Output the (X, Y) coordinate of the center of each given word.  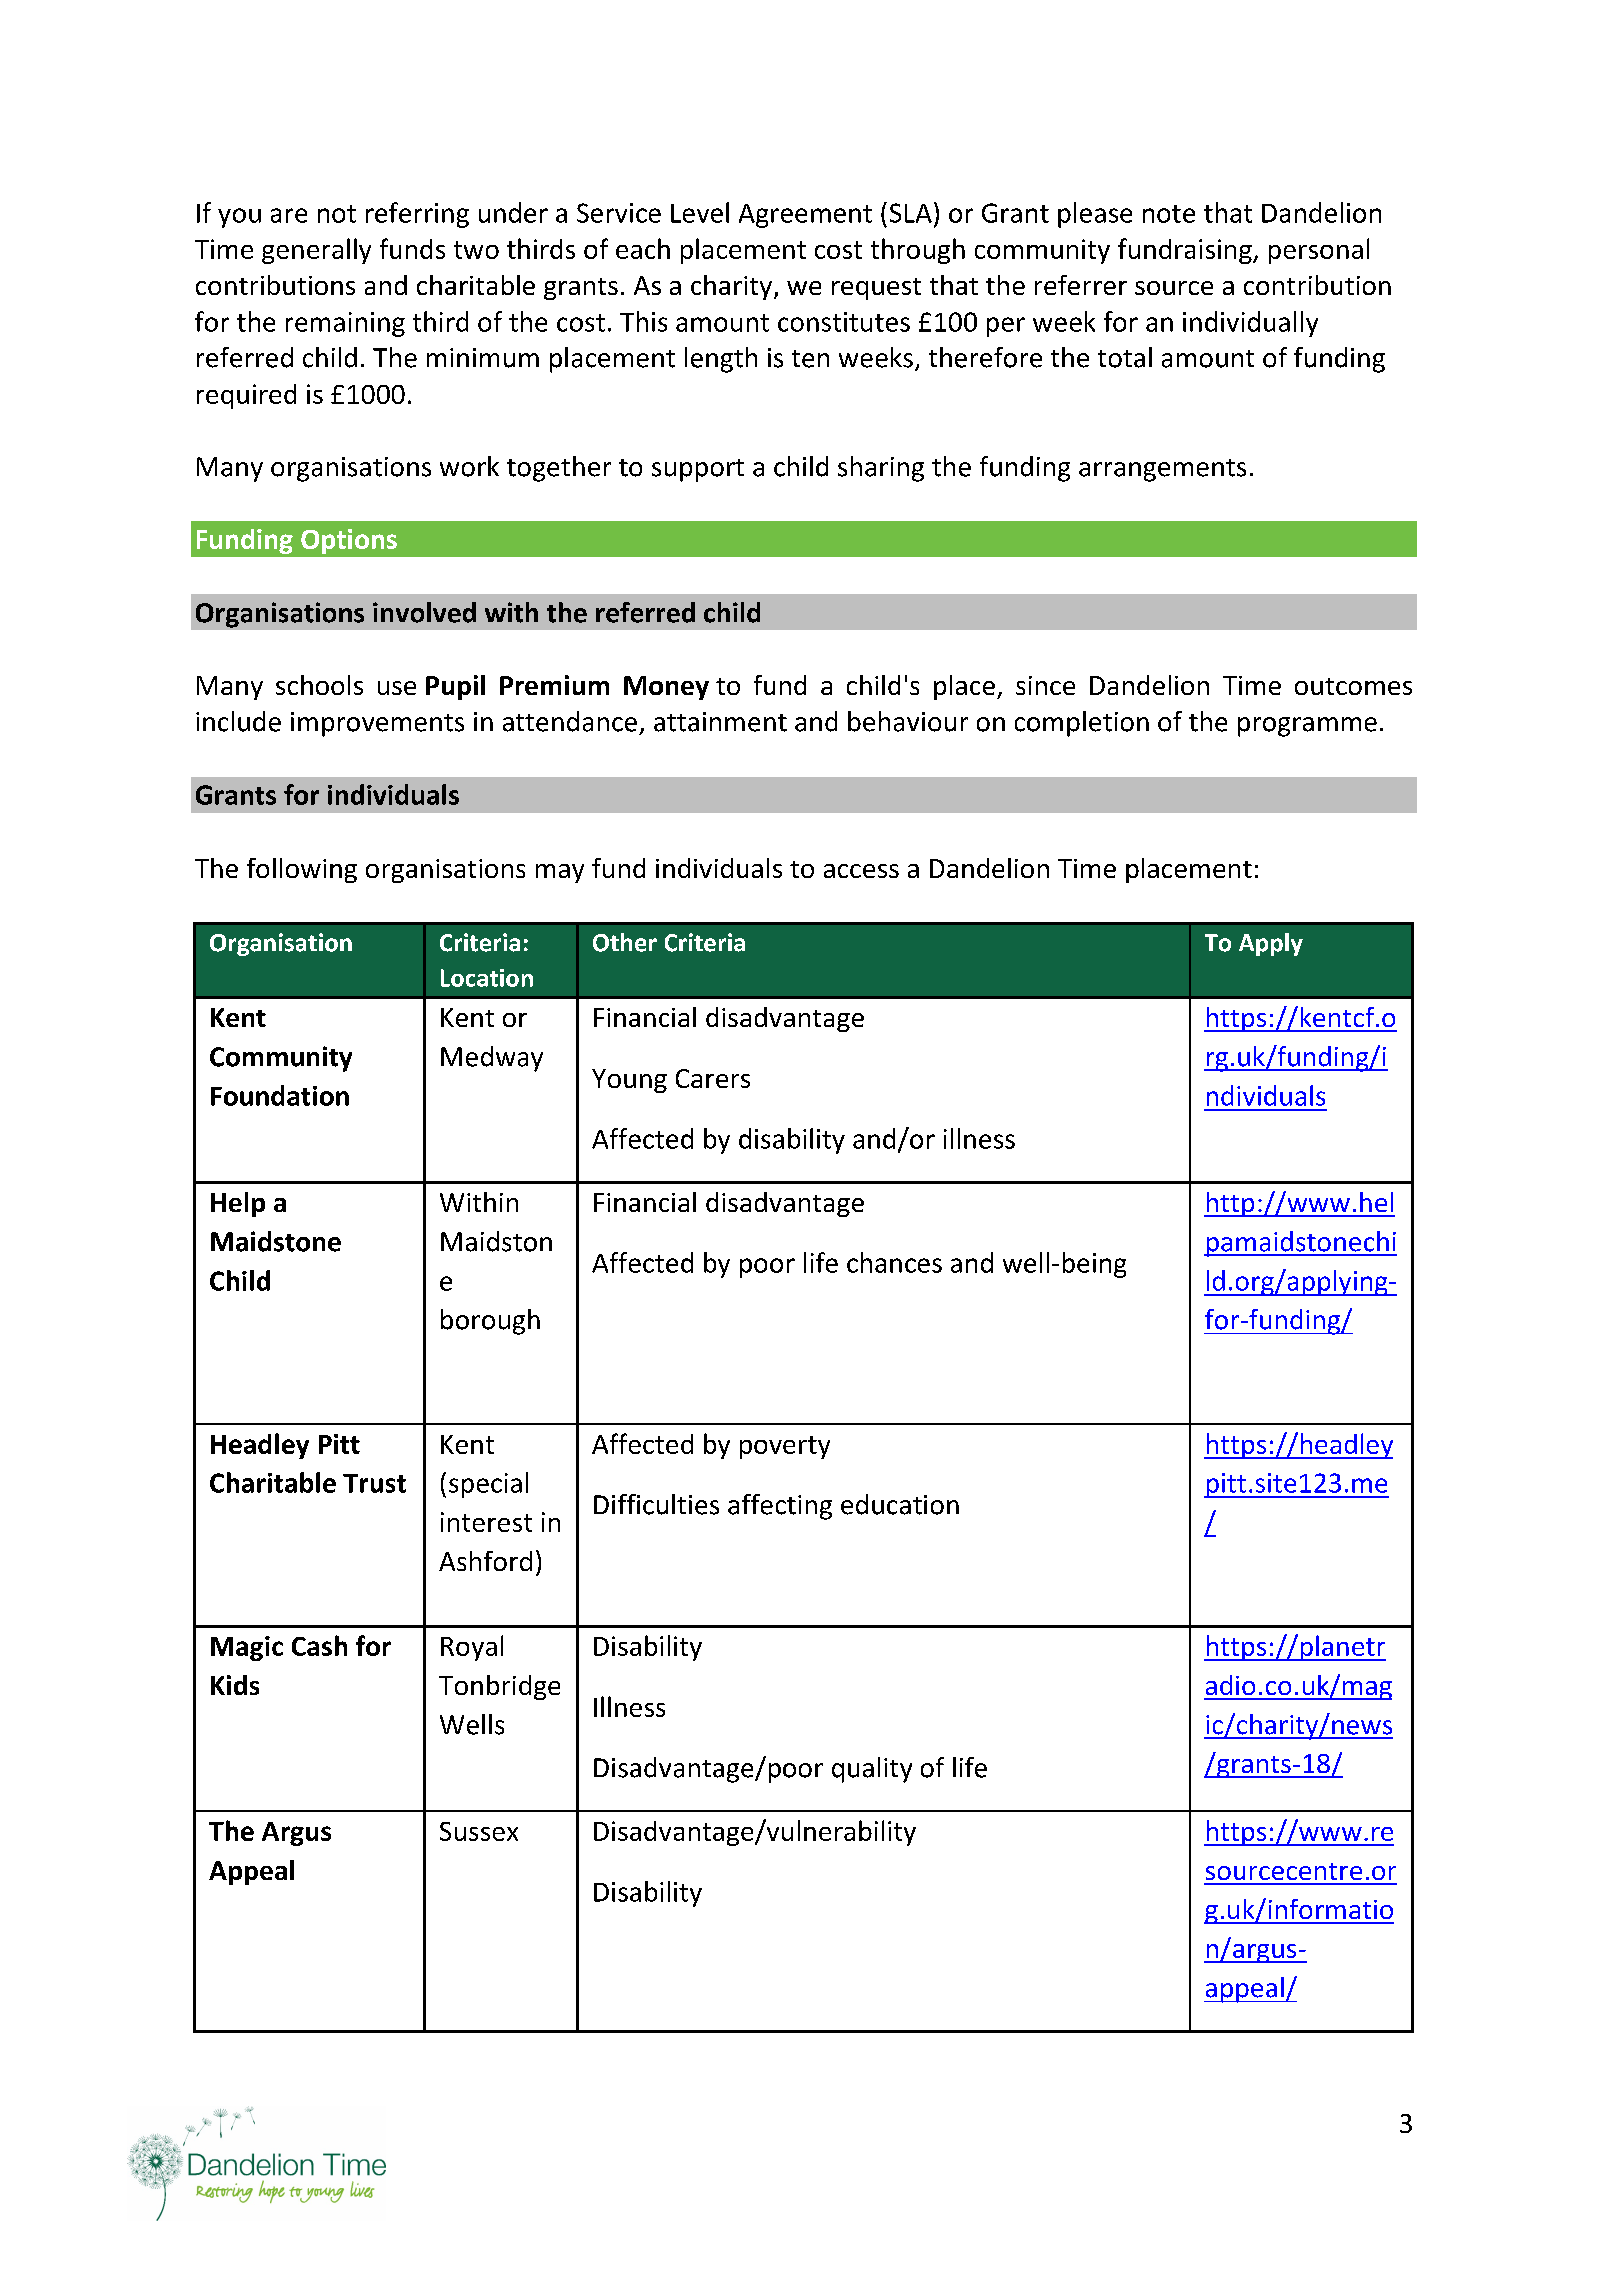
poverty (785, 1447)
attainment (720, 722)
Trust (374, 1483)
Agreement (805, 216)
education (900, 1504)
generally (316, 251)
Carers (713, 1078)
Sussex (479, 1831)
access (861, 871)
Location (487, 978)
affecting (780, 1507)
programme (1307, 727)
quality (872, 1770)
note (1169, 214)
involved (424, 612)
